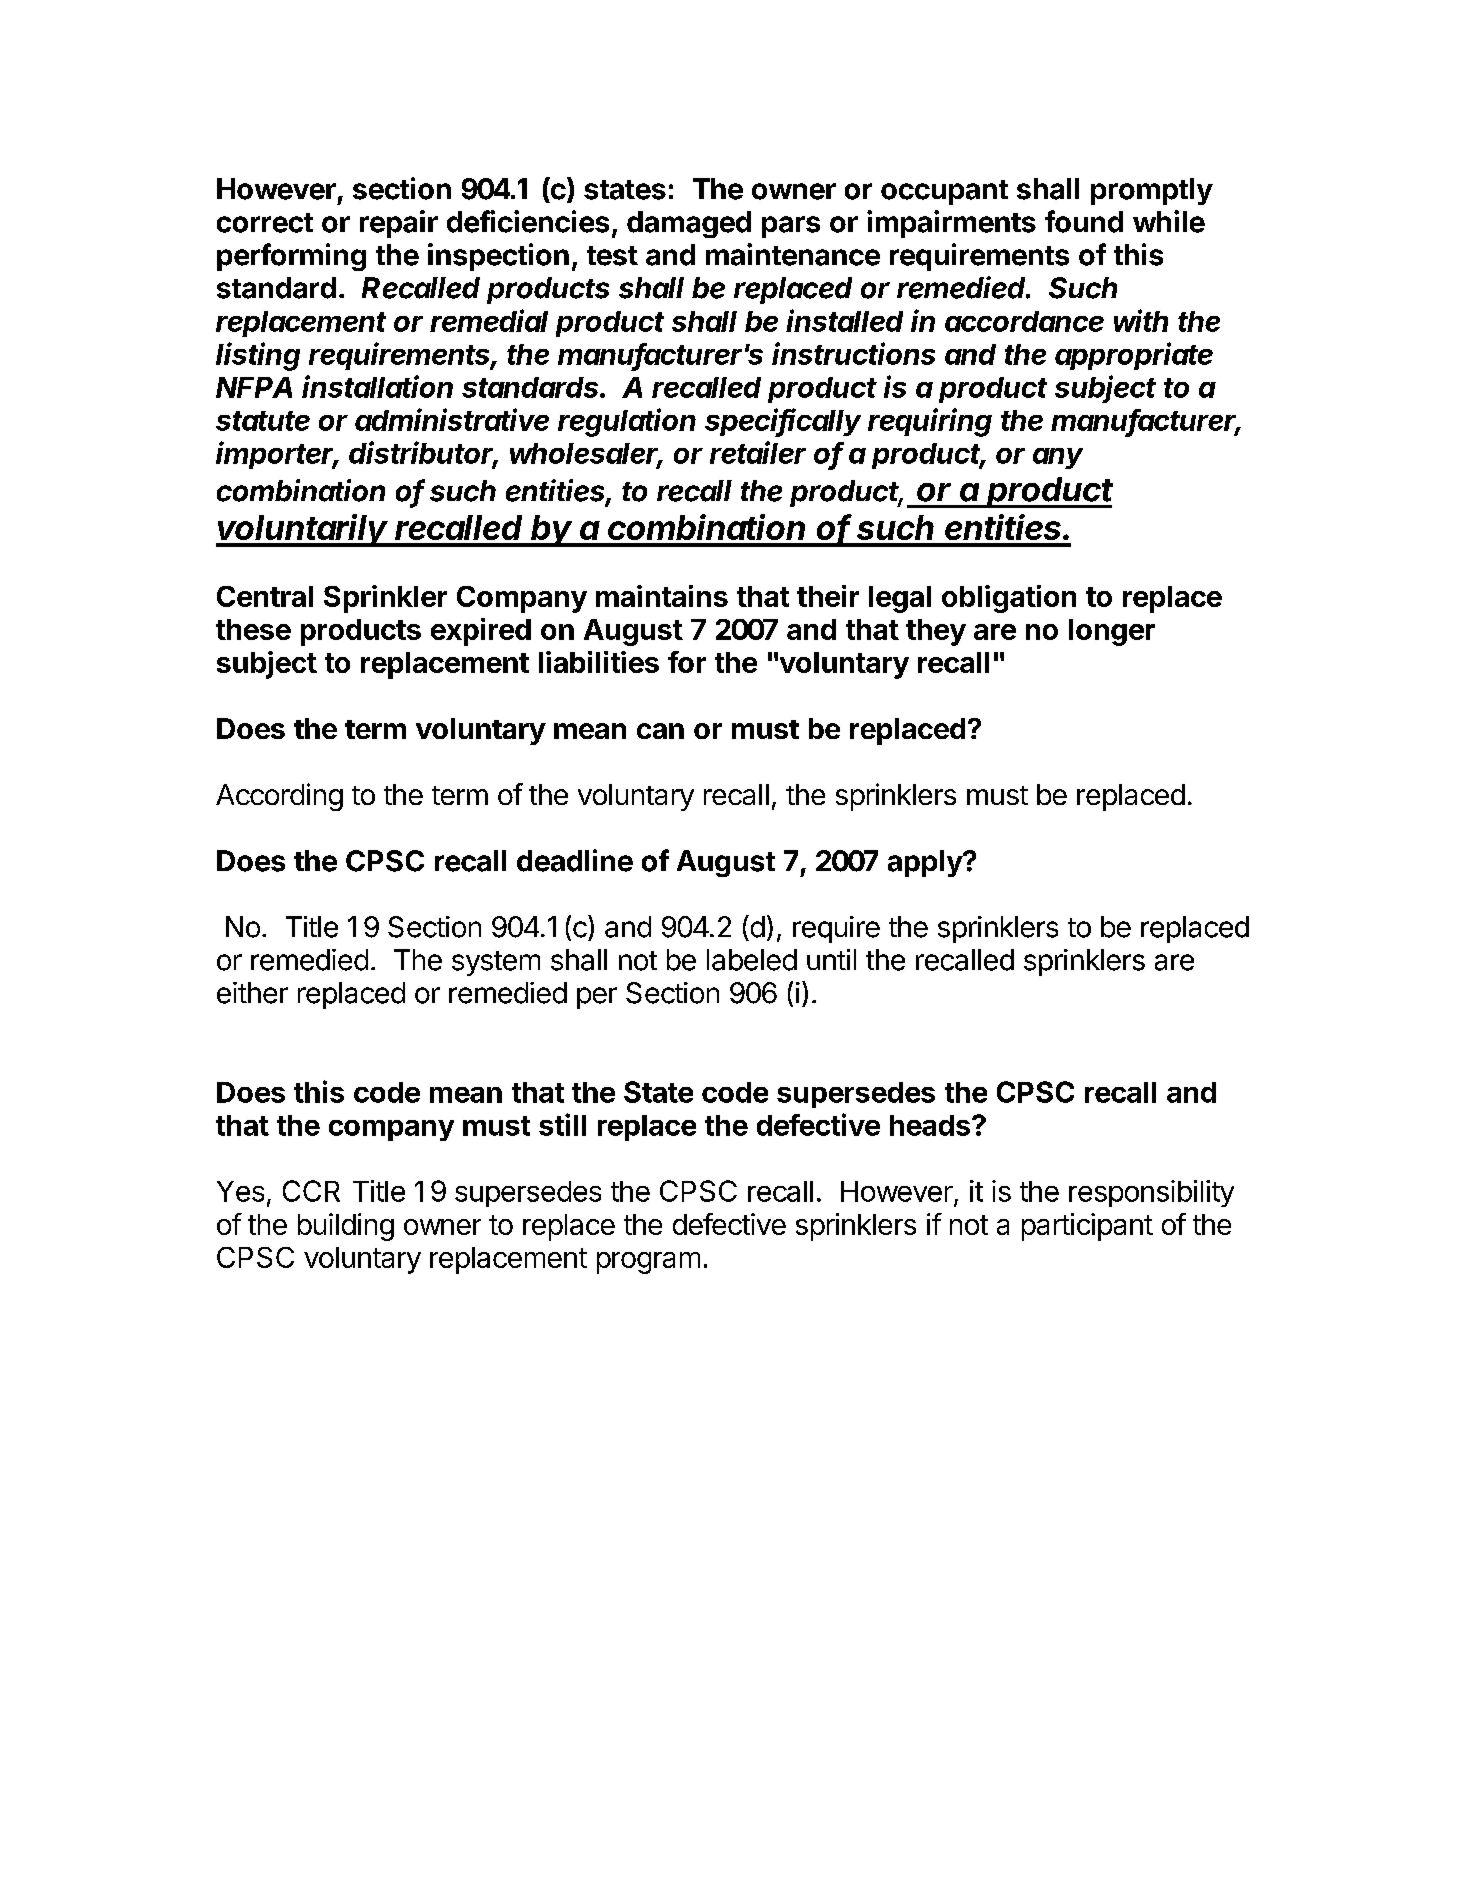  I want to click on According, so click(279, 797).
